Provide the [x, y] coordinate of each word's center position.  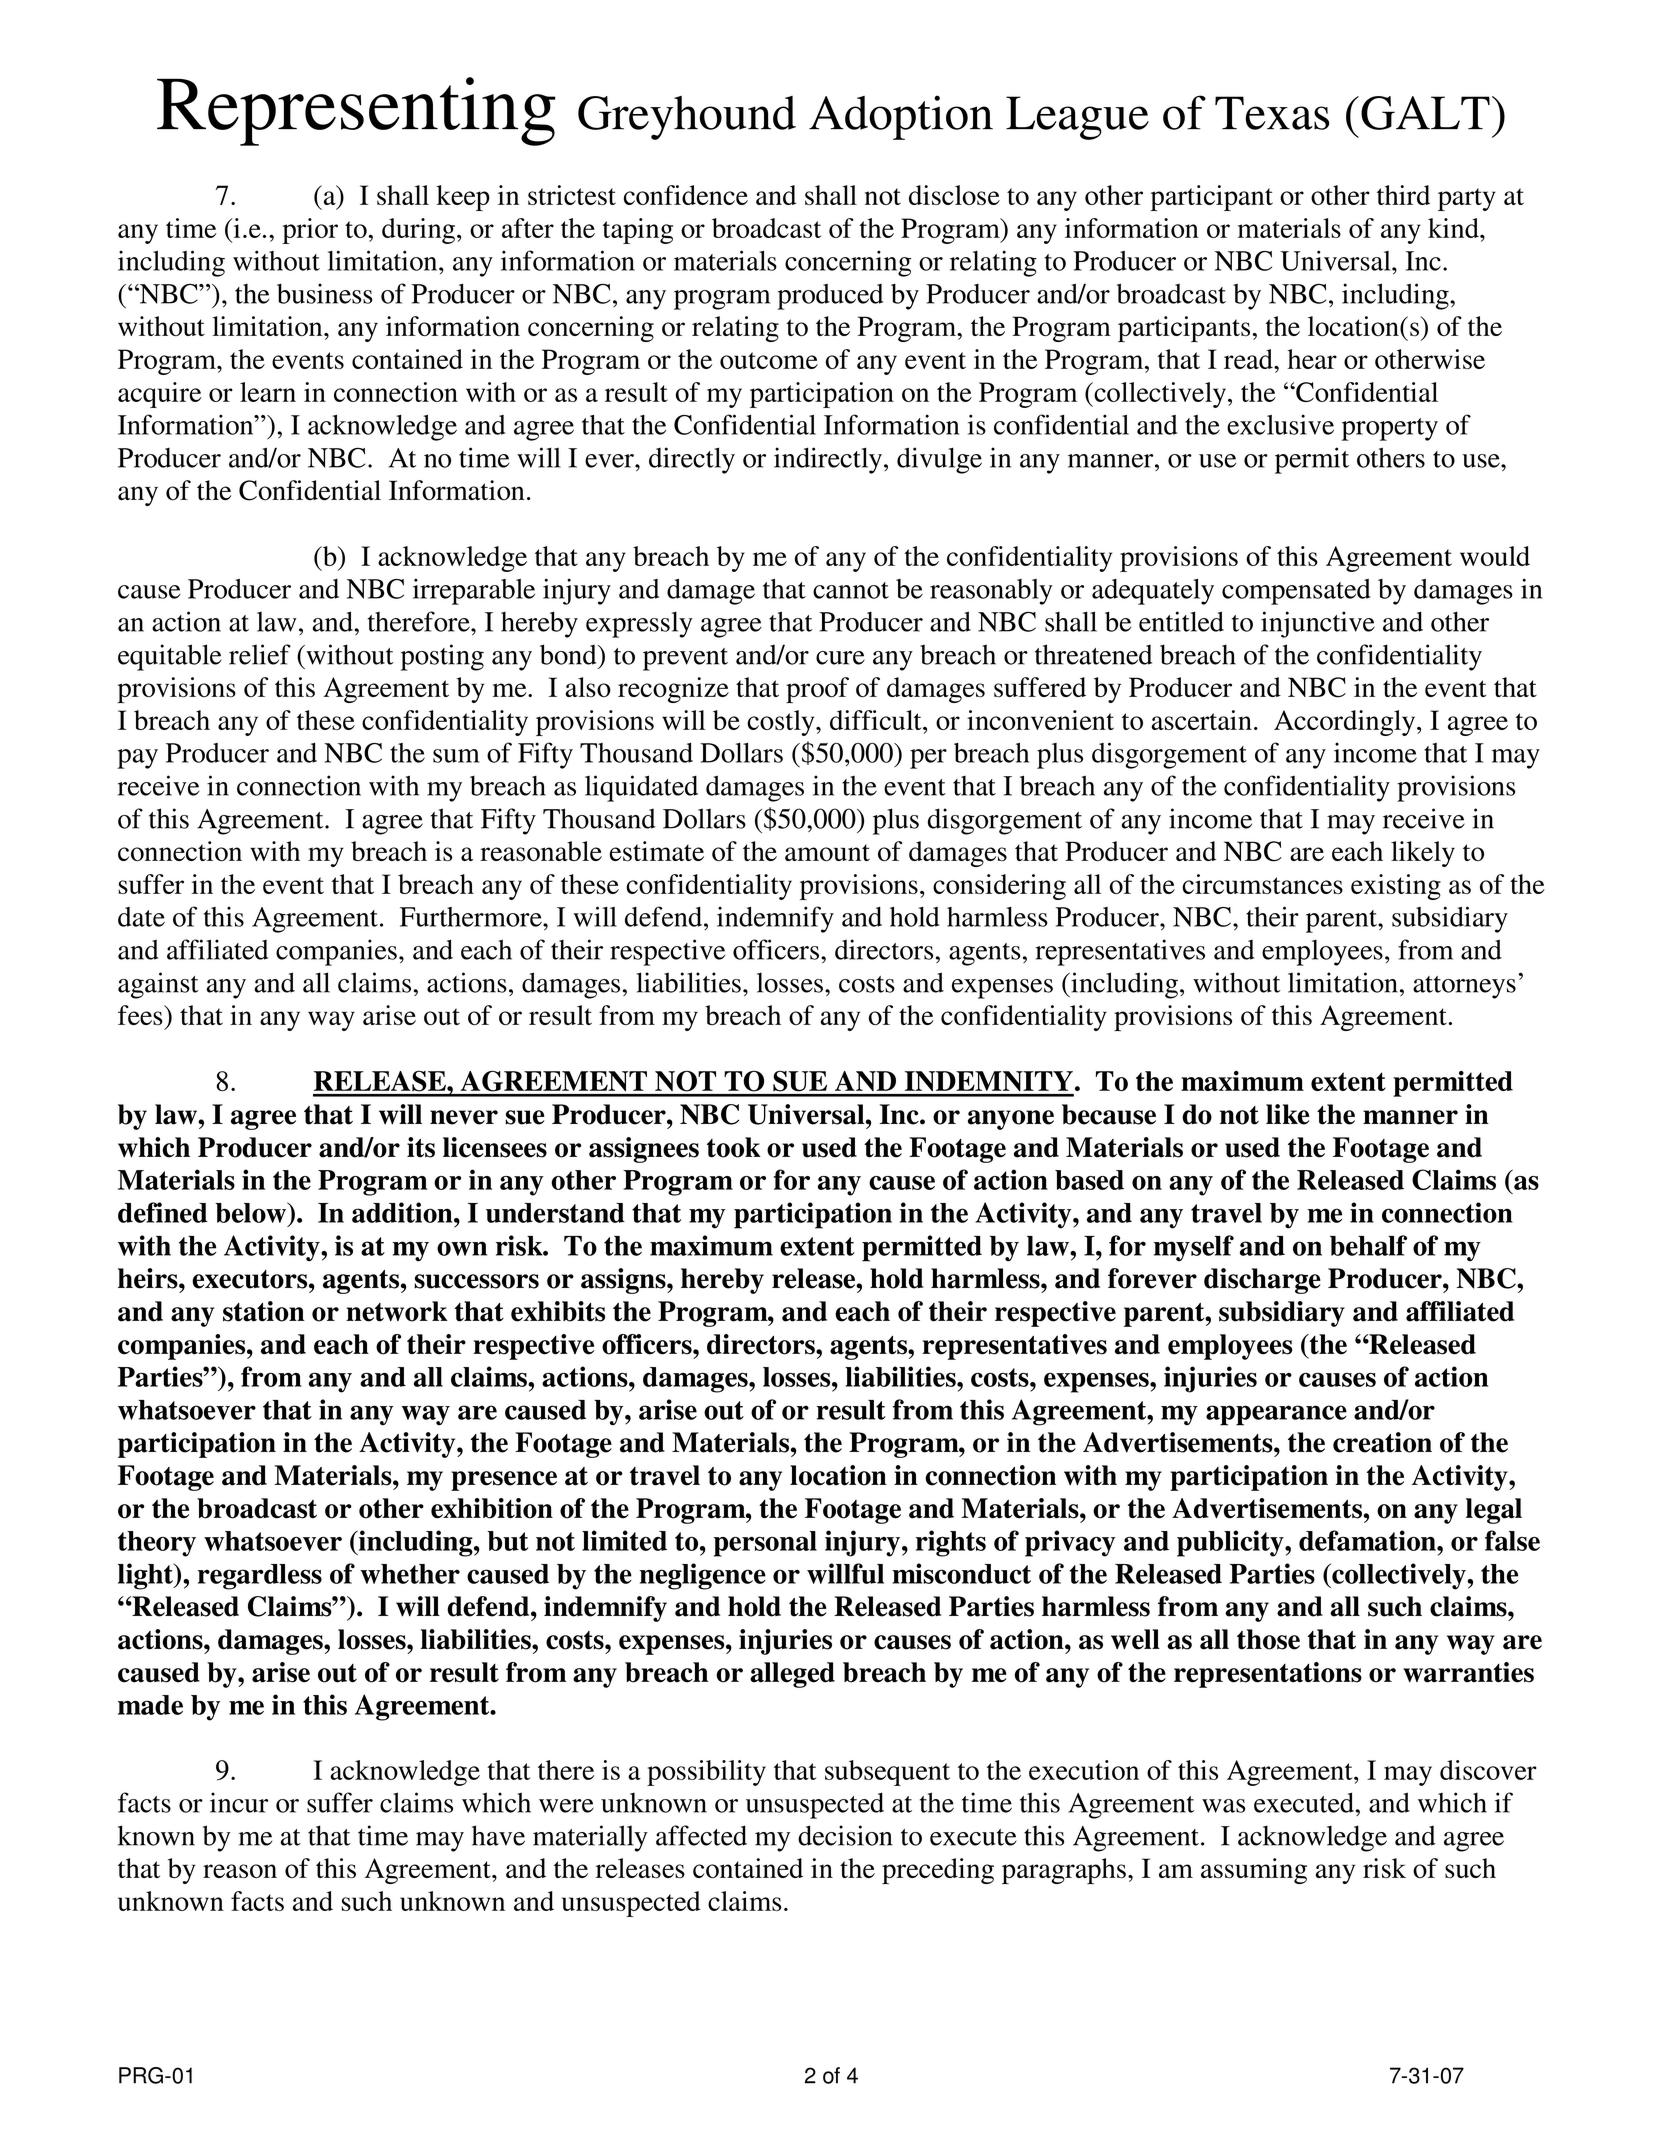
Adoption [901, 117]
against [158, 985]
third [1403, 195]
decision [845, 1835]
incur [239, 1802]
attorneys [1464, 987]
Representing [356, 111]
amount [827, 852]
